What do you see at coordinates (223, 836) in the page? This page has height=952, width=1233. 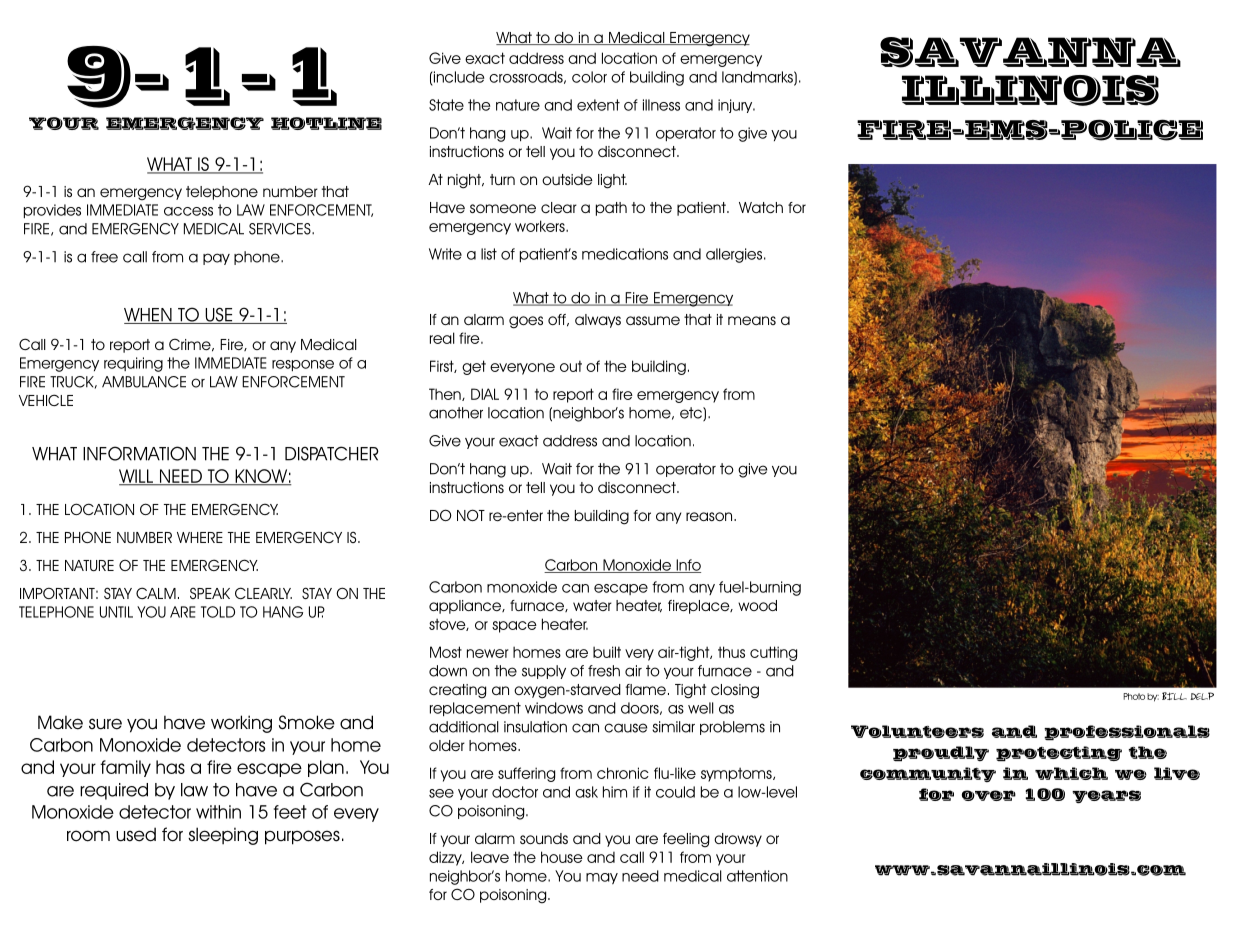 I see `sleeping` at bounding box center [223, 836].
